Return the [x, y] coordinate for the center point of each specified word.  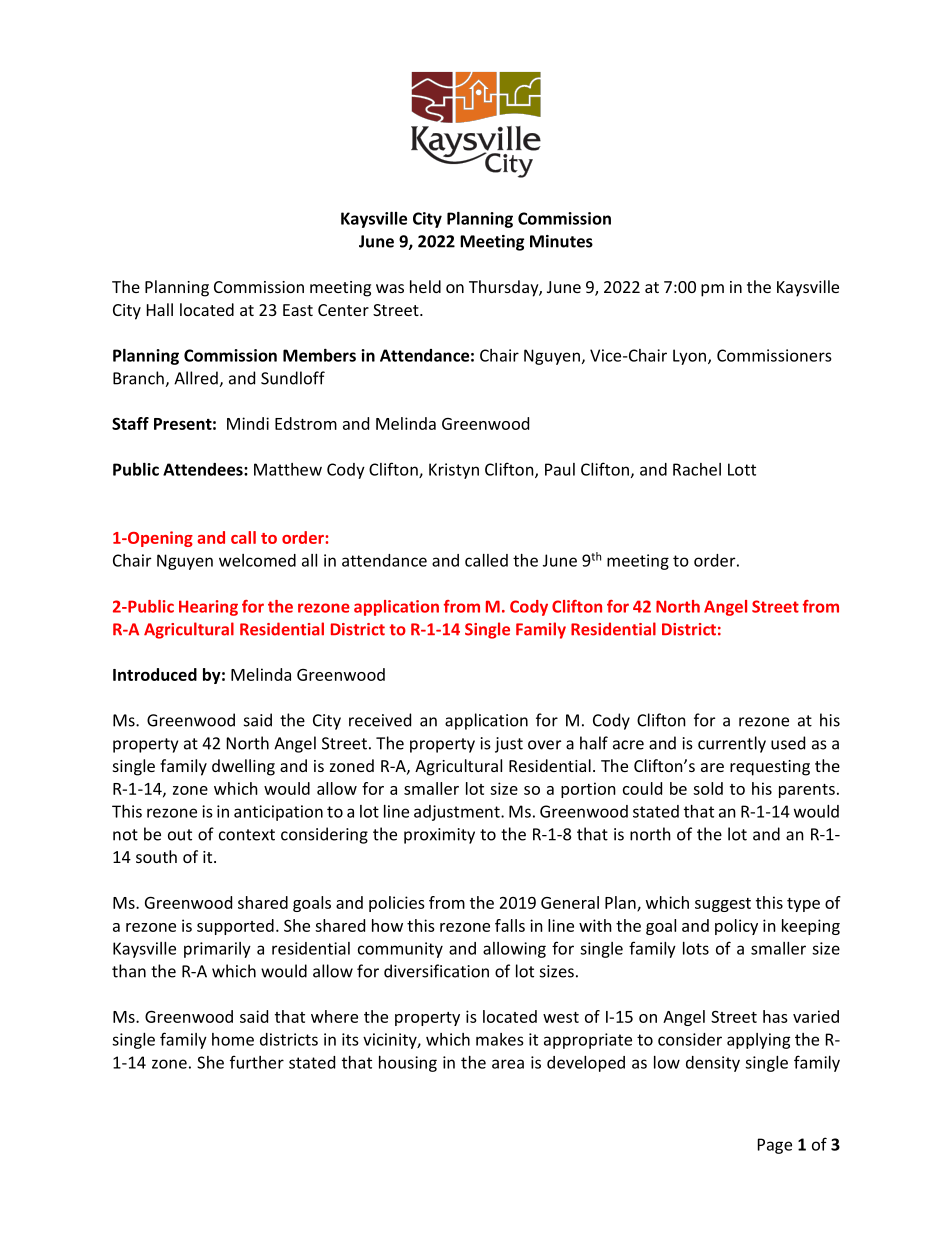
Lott [742, 469]
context [247, 835]
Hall [160, 309]
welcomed [257, 560]
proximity [439, 836]
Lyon [689, 357]
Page [775, 1146]
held [425, 286]
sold [708, 788]
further [257, 1062]
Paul [560, 469]
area [508, 1064]
